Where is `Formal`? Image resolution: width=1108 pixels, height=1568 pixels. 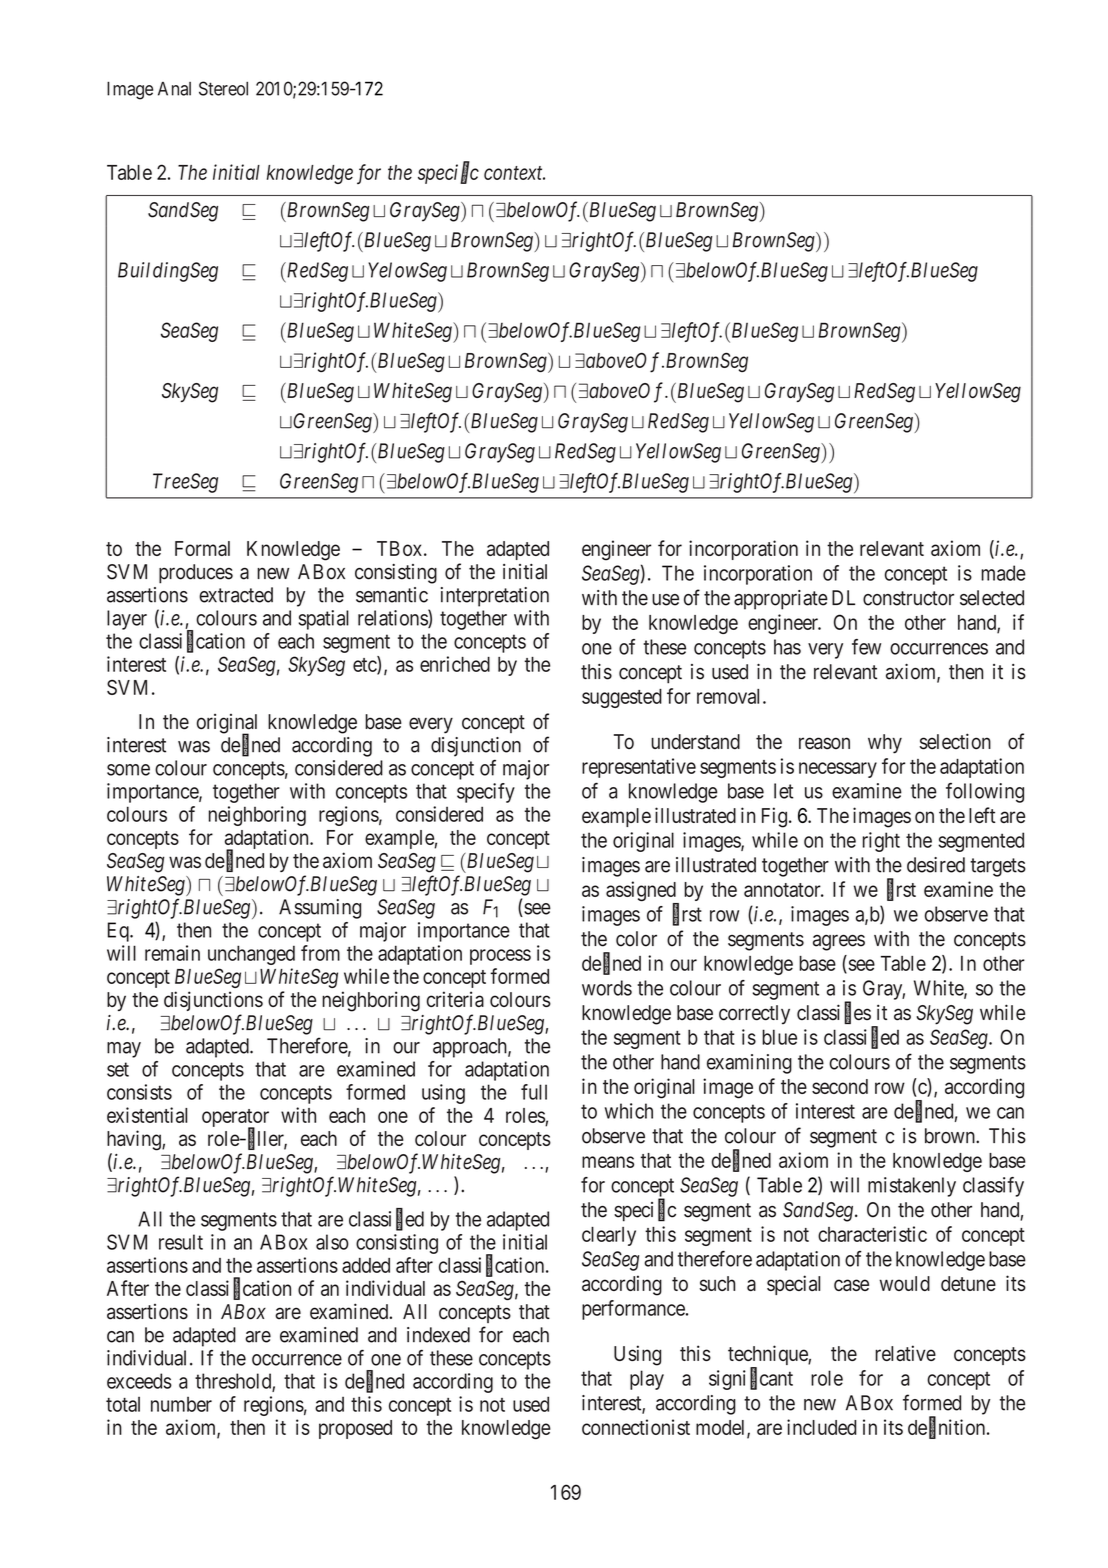 Formal is located at coordinates (202, 548).
